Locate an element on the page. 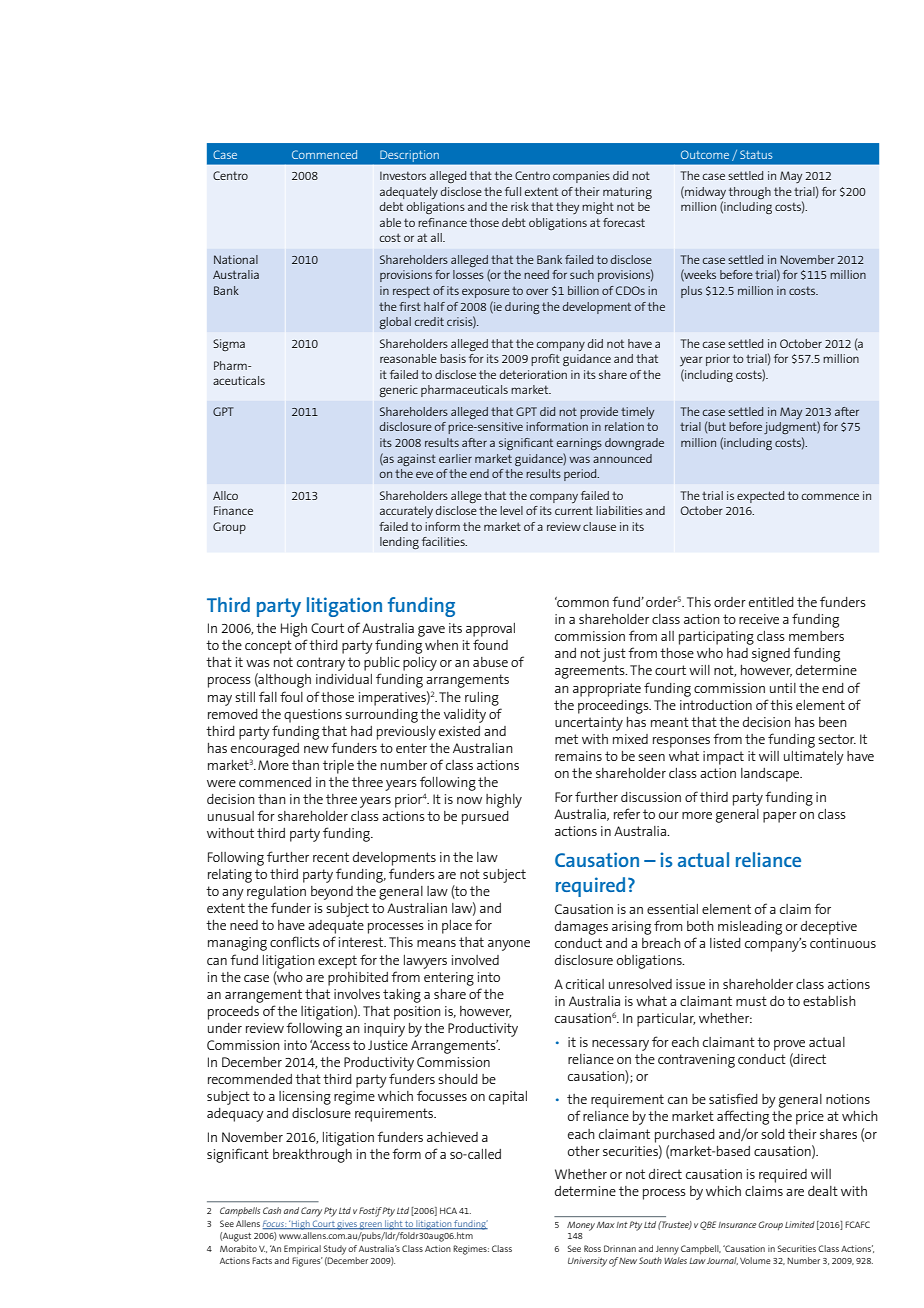 The image size is (924, 1308). expected is located at coordinates (760, 497).
